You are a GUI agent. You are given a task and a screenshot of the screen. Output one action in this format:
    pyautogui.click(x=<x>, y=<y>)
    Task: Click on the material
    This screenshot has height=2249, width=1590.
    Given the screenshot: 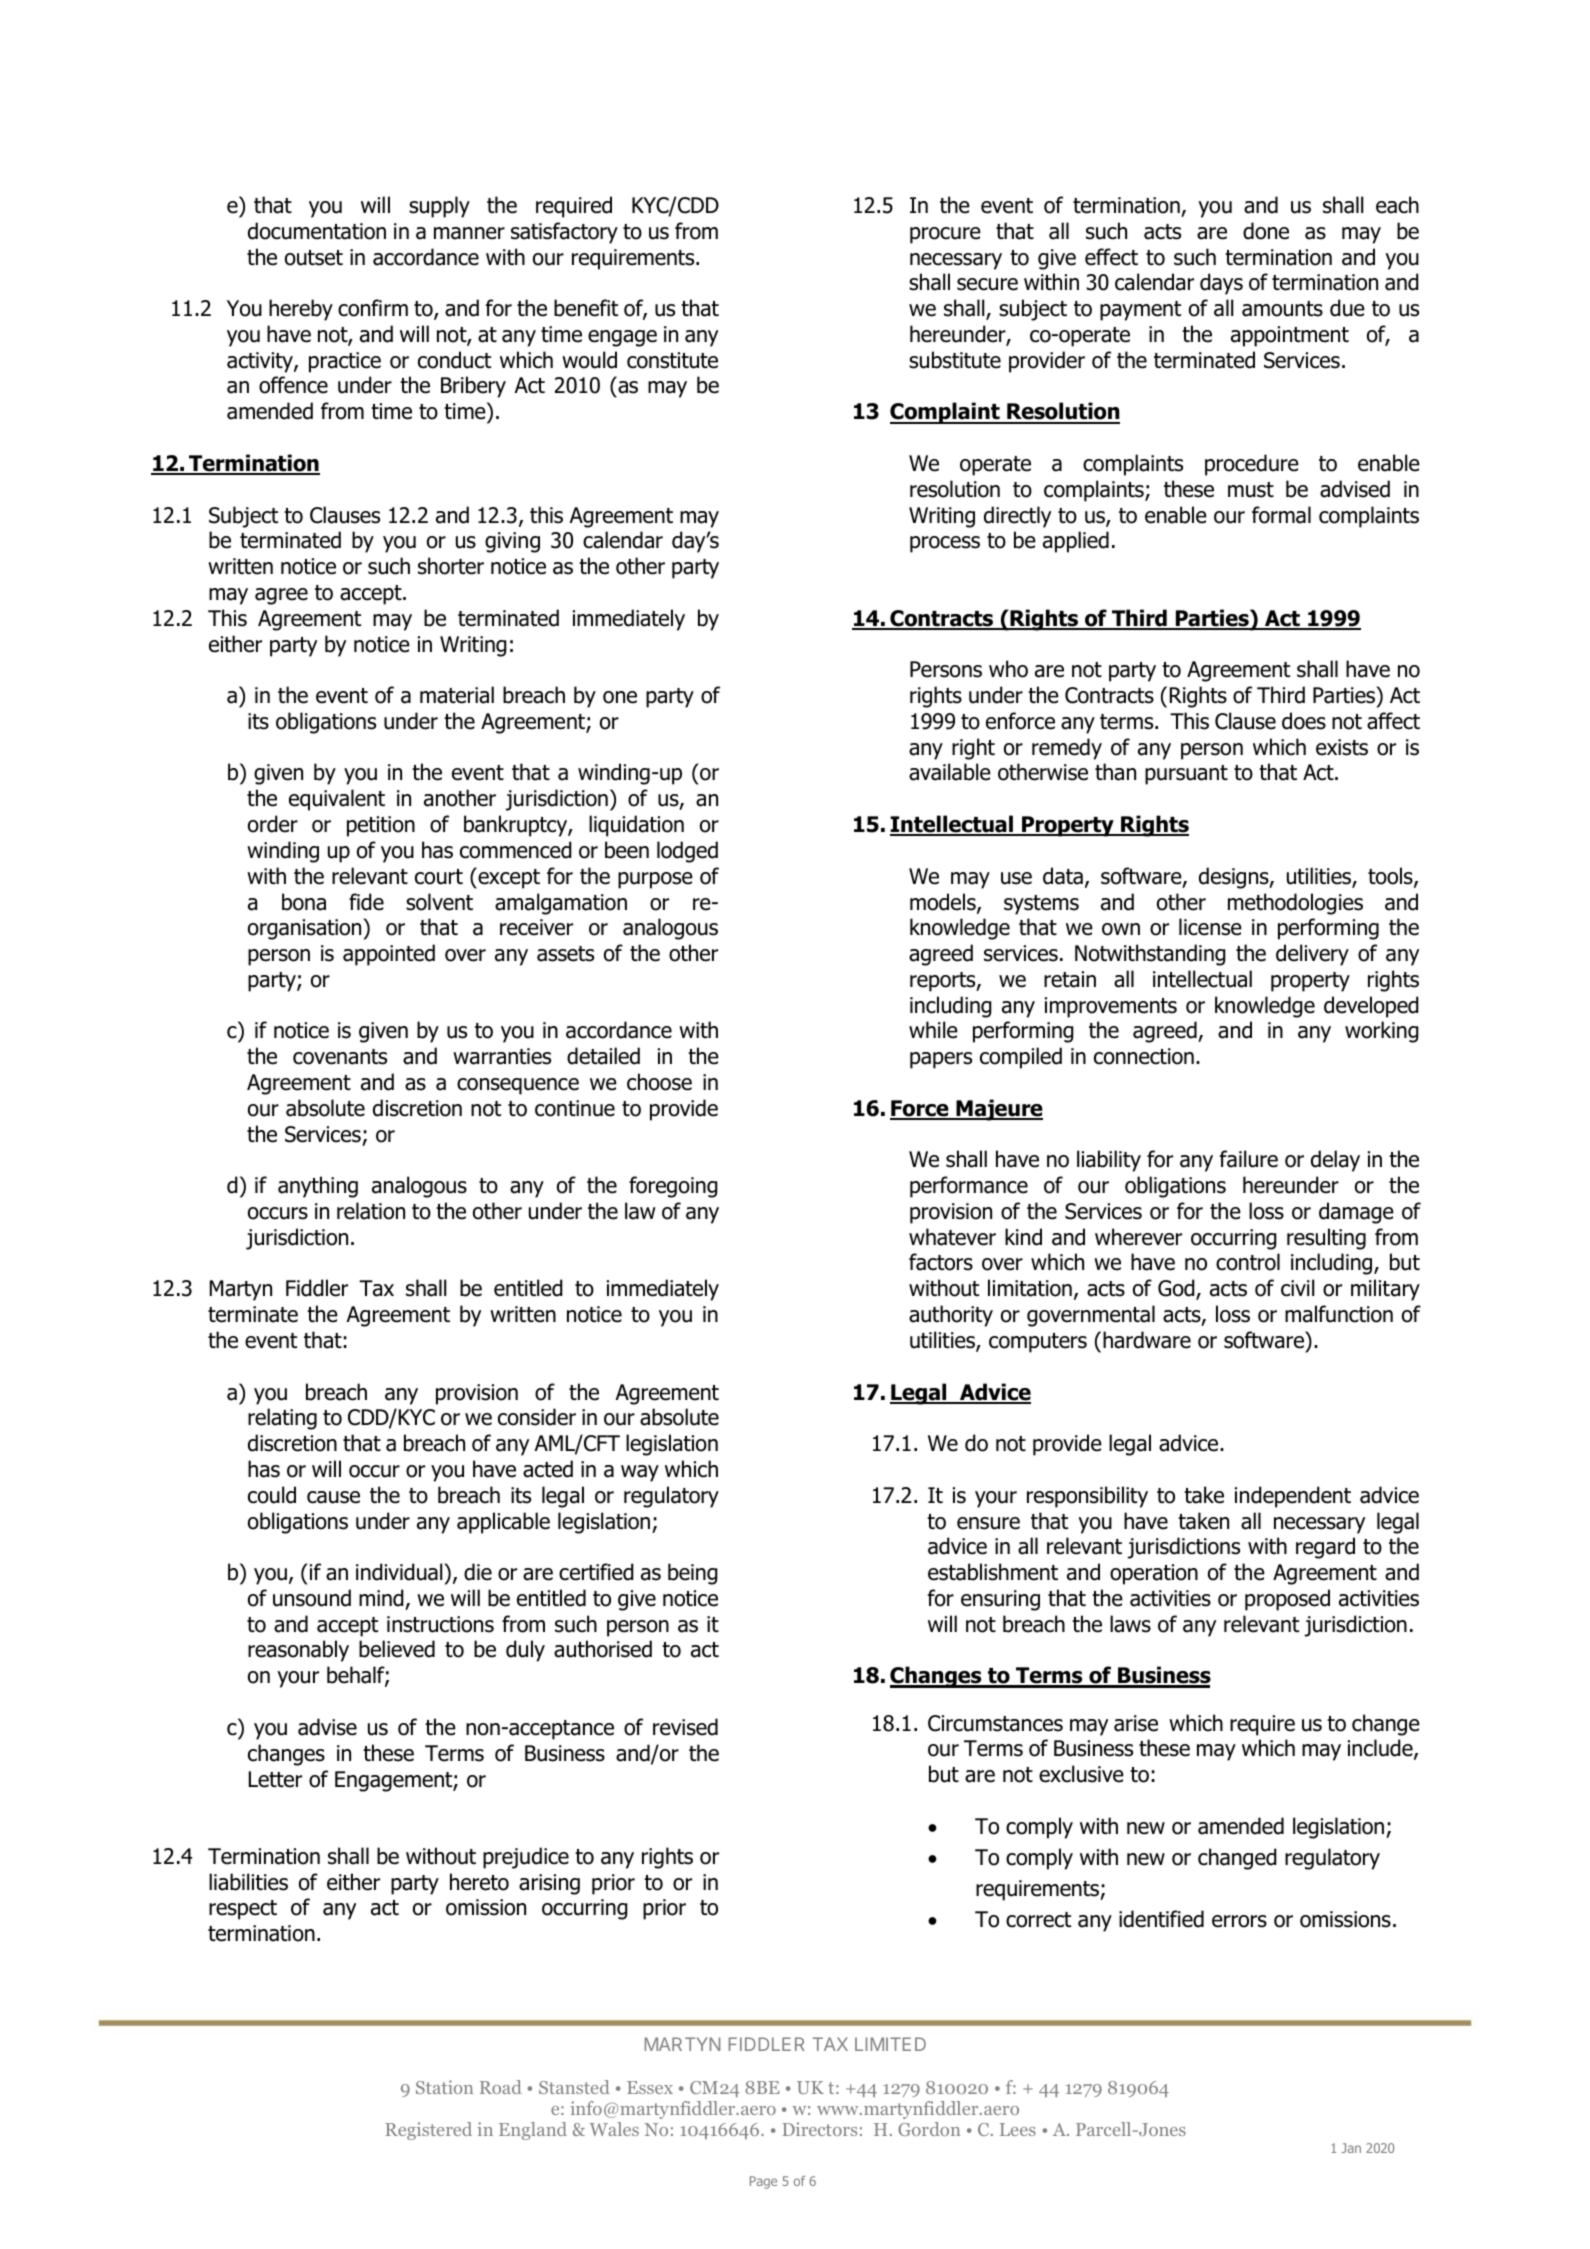 What is the action you would take?
    pyautogui.click(x=457, y=695)
